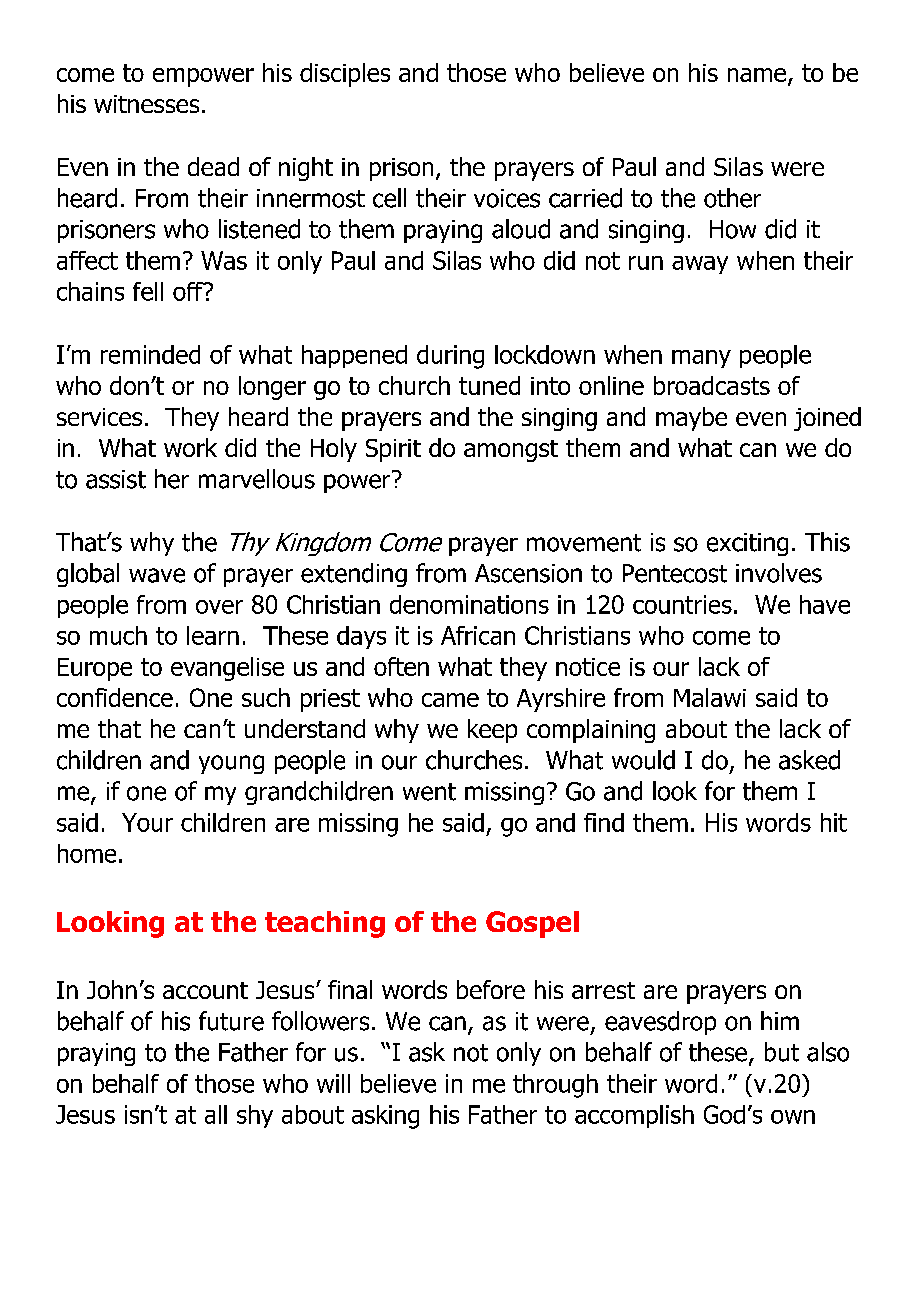 The height and width of the document is (1308, 924). Describe the element at coordinates (231, 764) in the document. I see `young` at that location.
